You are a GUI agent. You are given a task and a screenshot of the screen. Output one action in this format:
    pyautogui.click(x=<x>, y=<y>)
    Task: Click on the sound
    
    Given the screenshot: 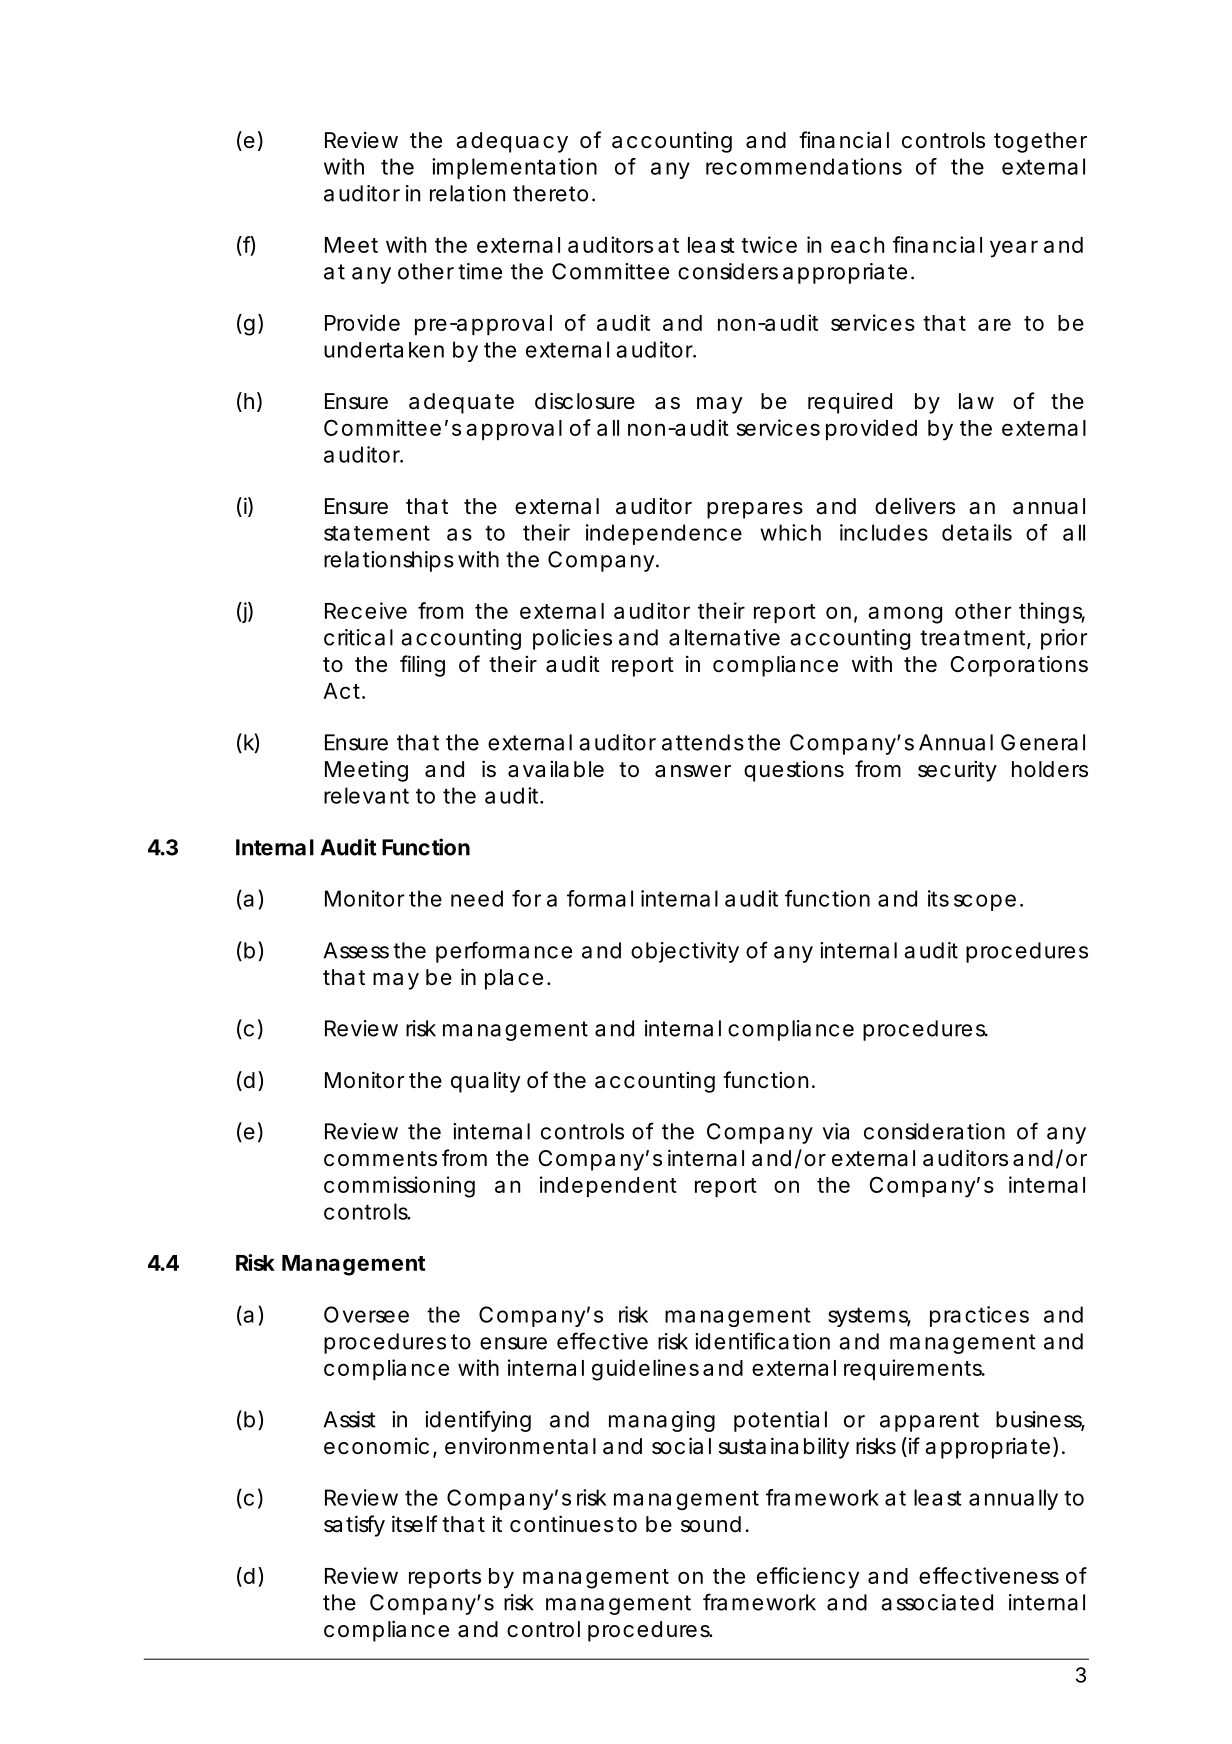 What is the action you would take?
    pyautogui.click(x=711, y=1524)
